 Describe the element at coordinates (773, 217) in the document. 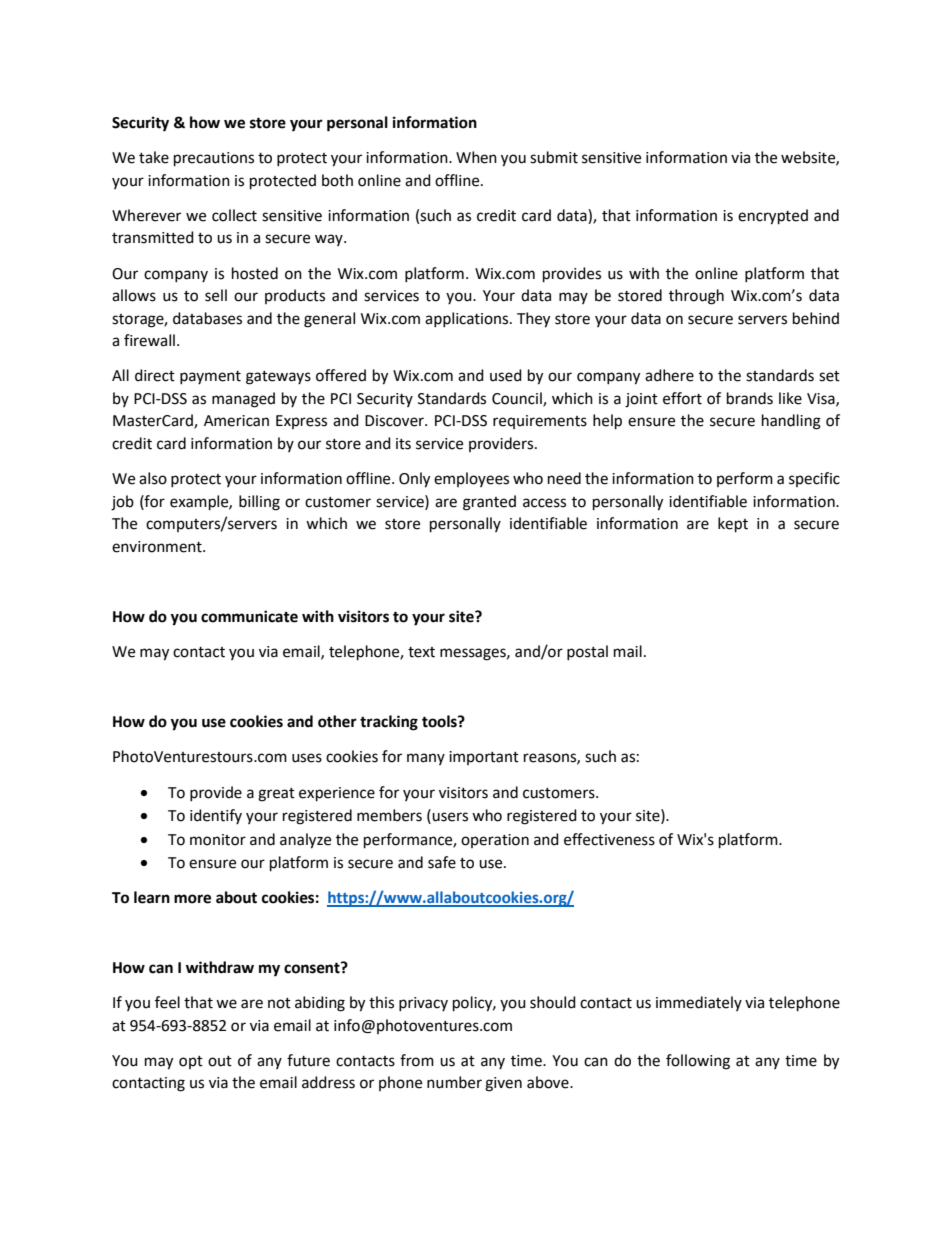

I see `encrypted` at that location.
